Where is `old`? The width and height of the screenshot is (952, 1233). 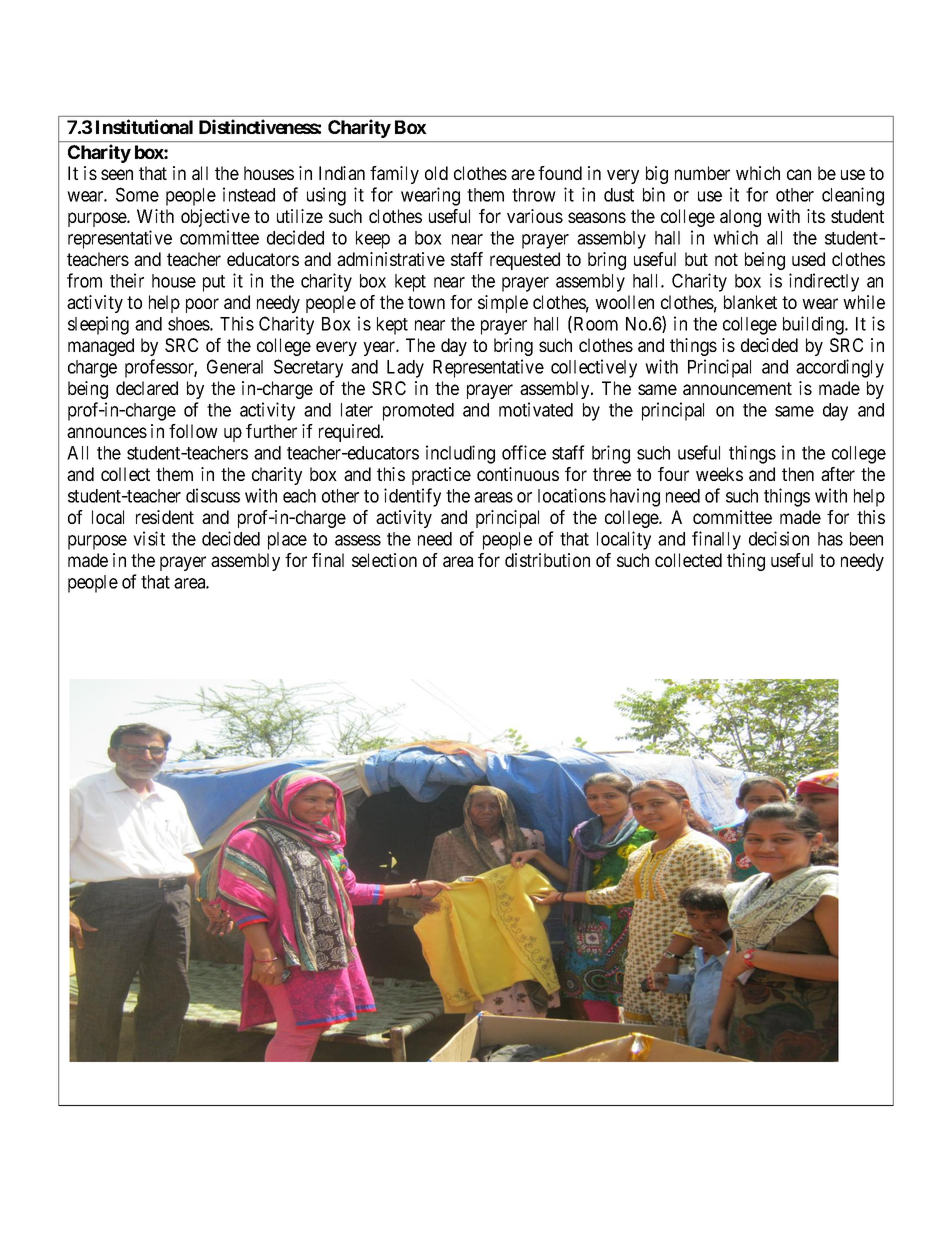
old is located at coordinates (436, 173).
